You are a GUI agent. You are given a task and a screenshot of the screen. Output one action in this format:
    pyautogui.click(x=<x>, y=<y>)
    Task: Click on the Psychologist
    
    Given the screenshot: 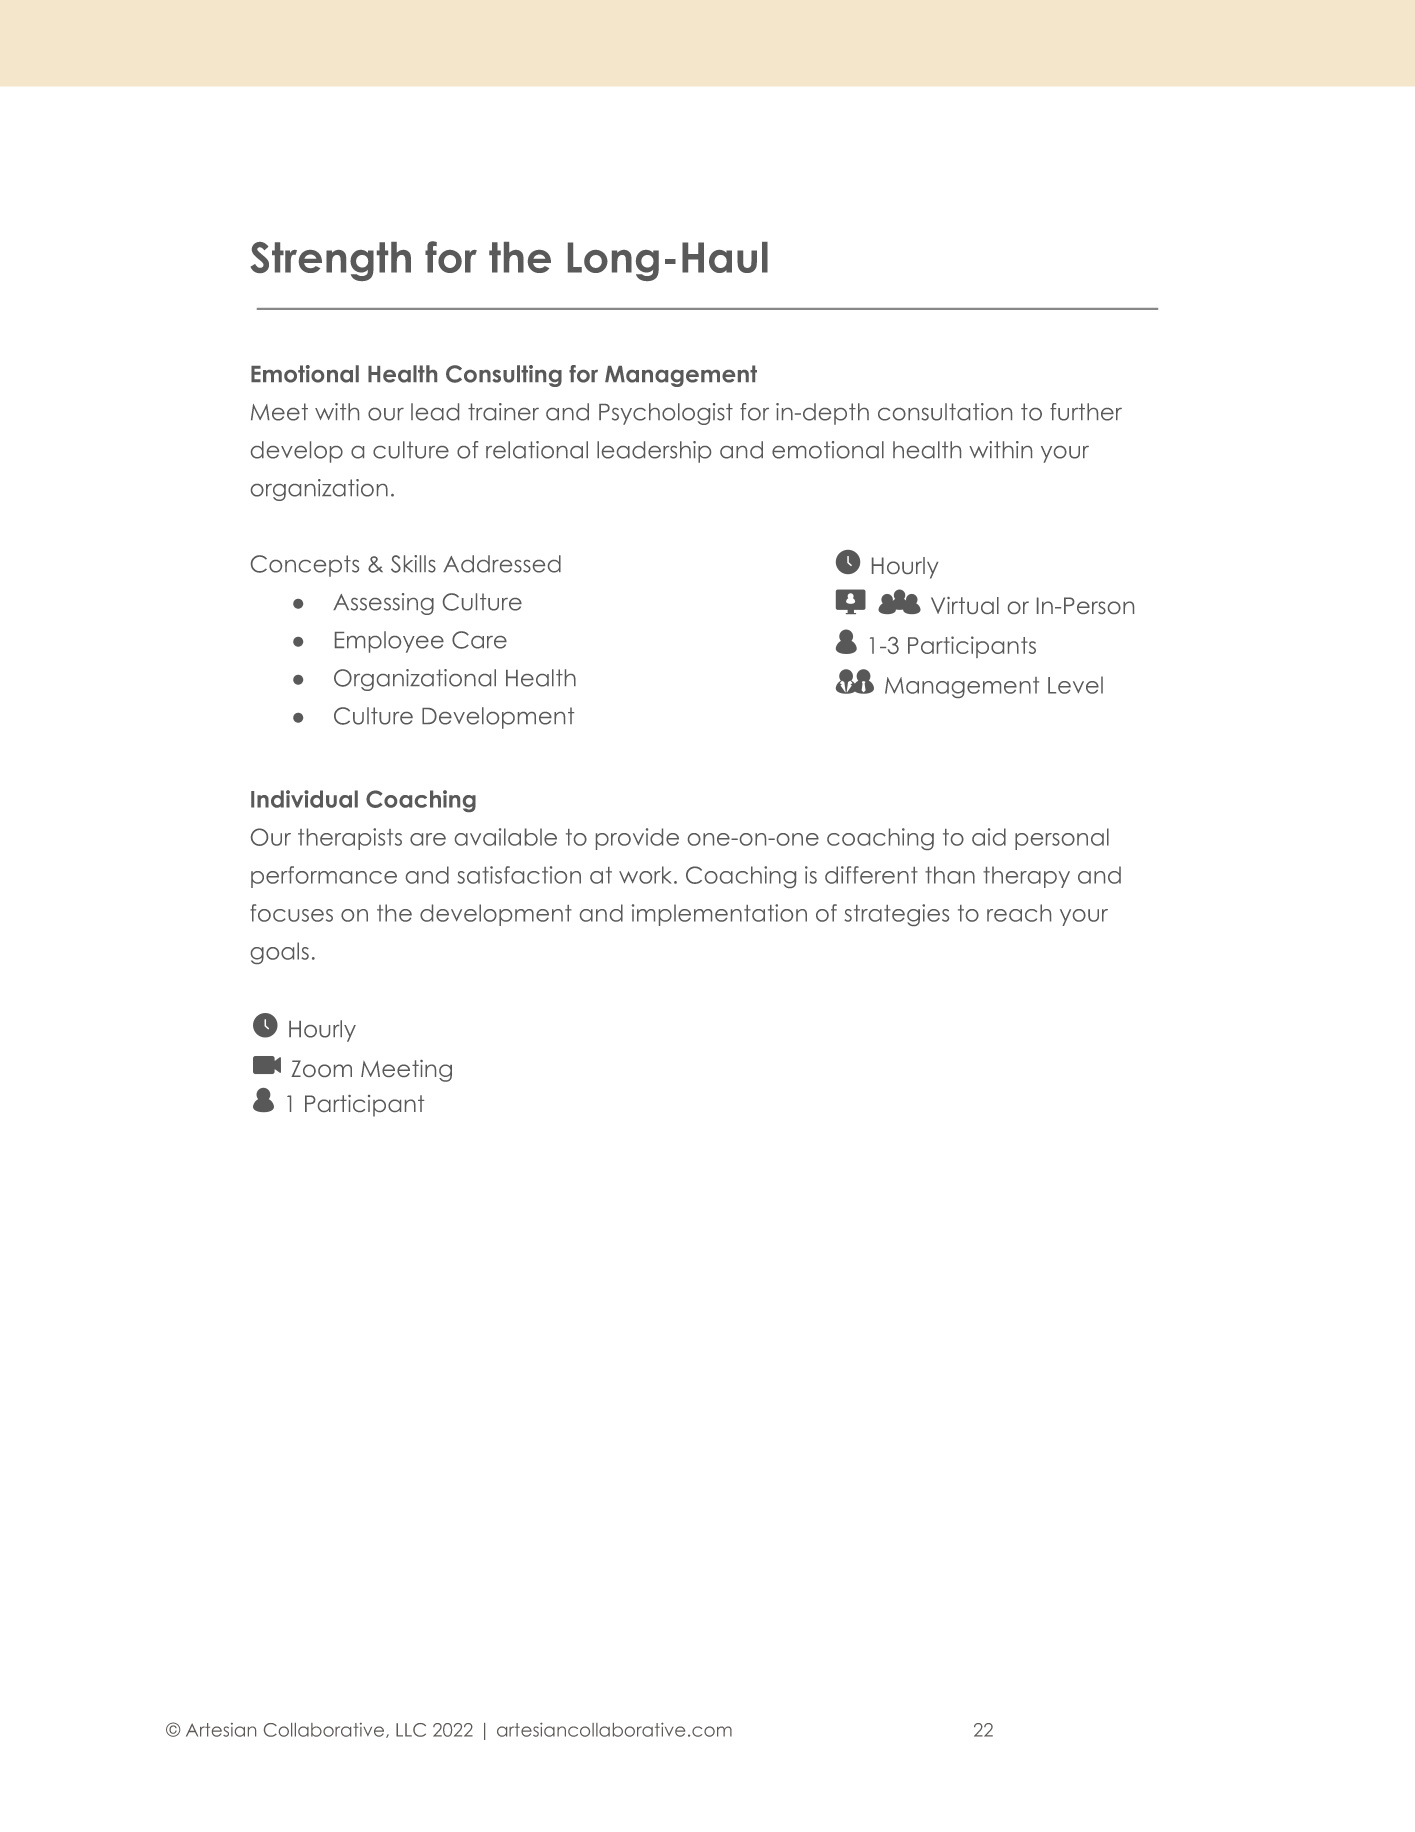 What is the action you would take?
    pyautogui.click(x=666, y=414)
